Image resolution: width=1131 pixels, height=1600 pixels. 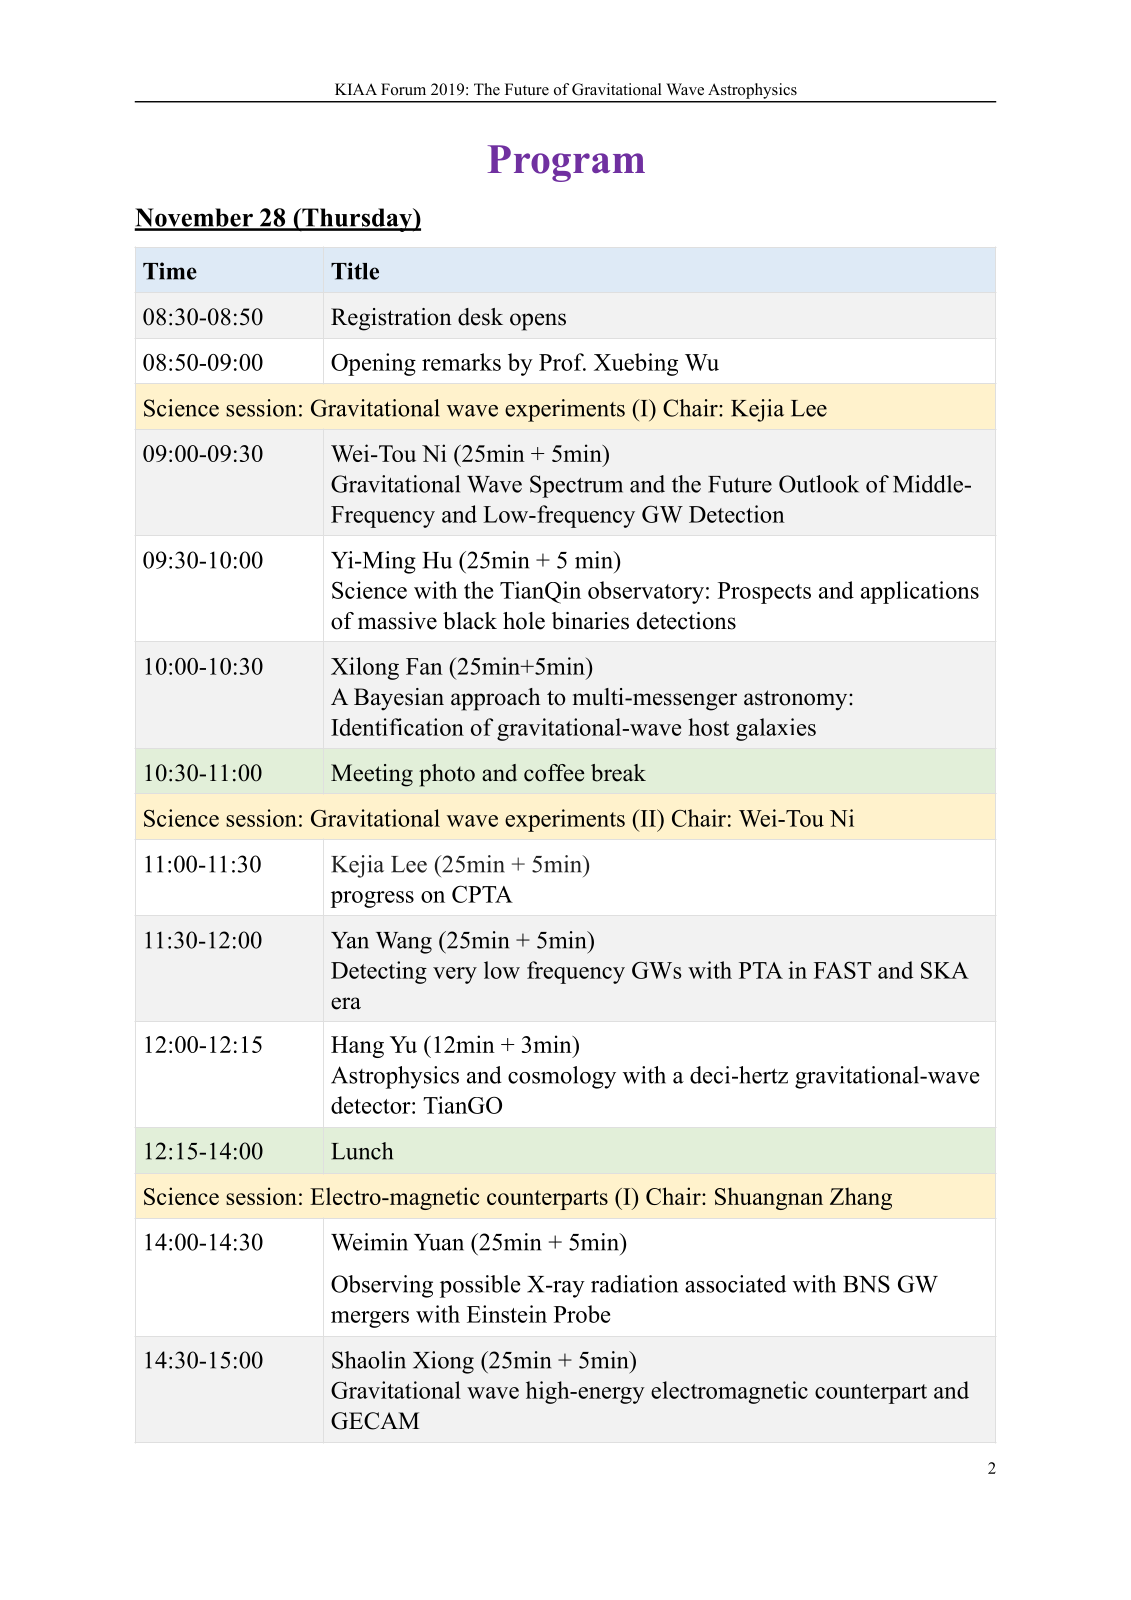 What do you see at coordinates (582, 1314) in the document?
I see `Probe` at bounding box center [582, 1314].
